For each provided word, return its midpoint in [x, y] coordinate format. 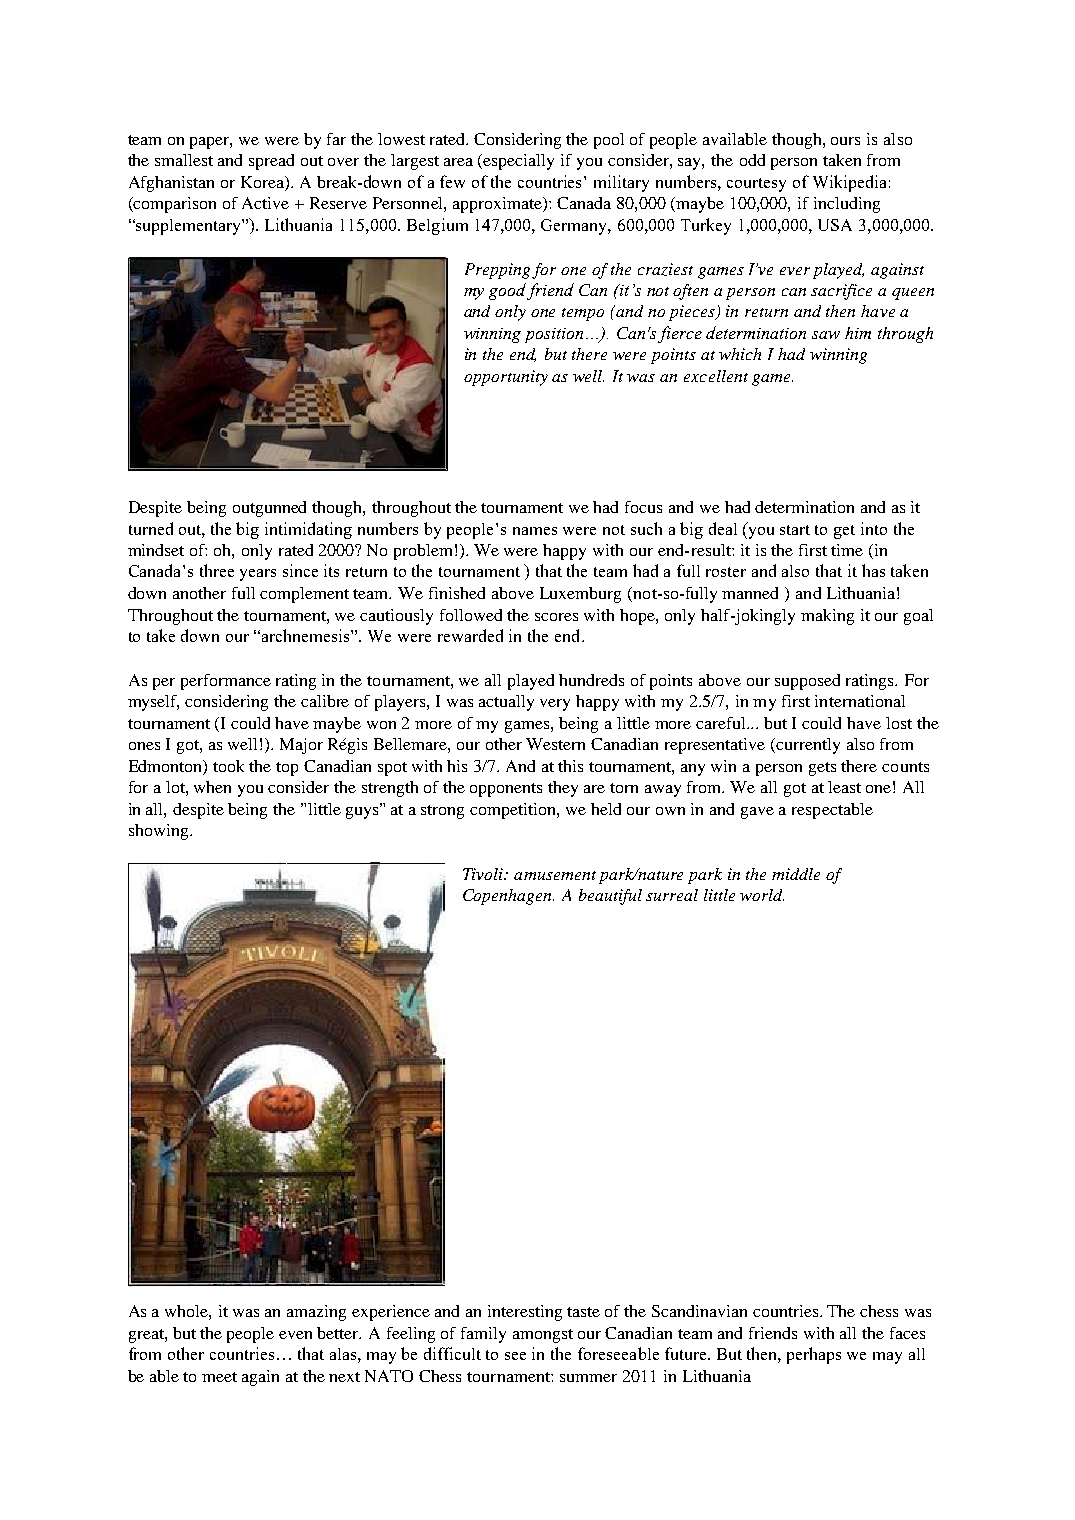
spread [271, 162]
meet [219, 1377]
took [228, 766]
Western [555, 744]
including [847, 205]
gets [822, 769]
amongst [543, 1336]
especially [518, 162]
